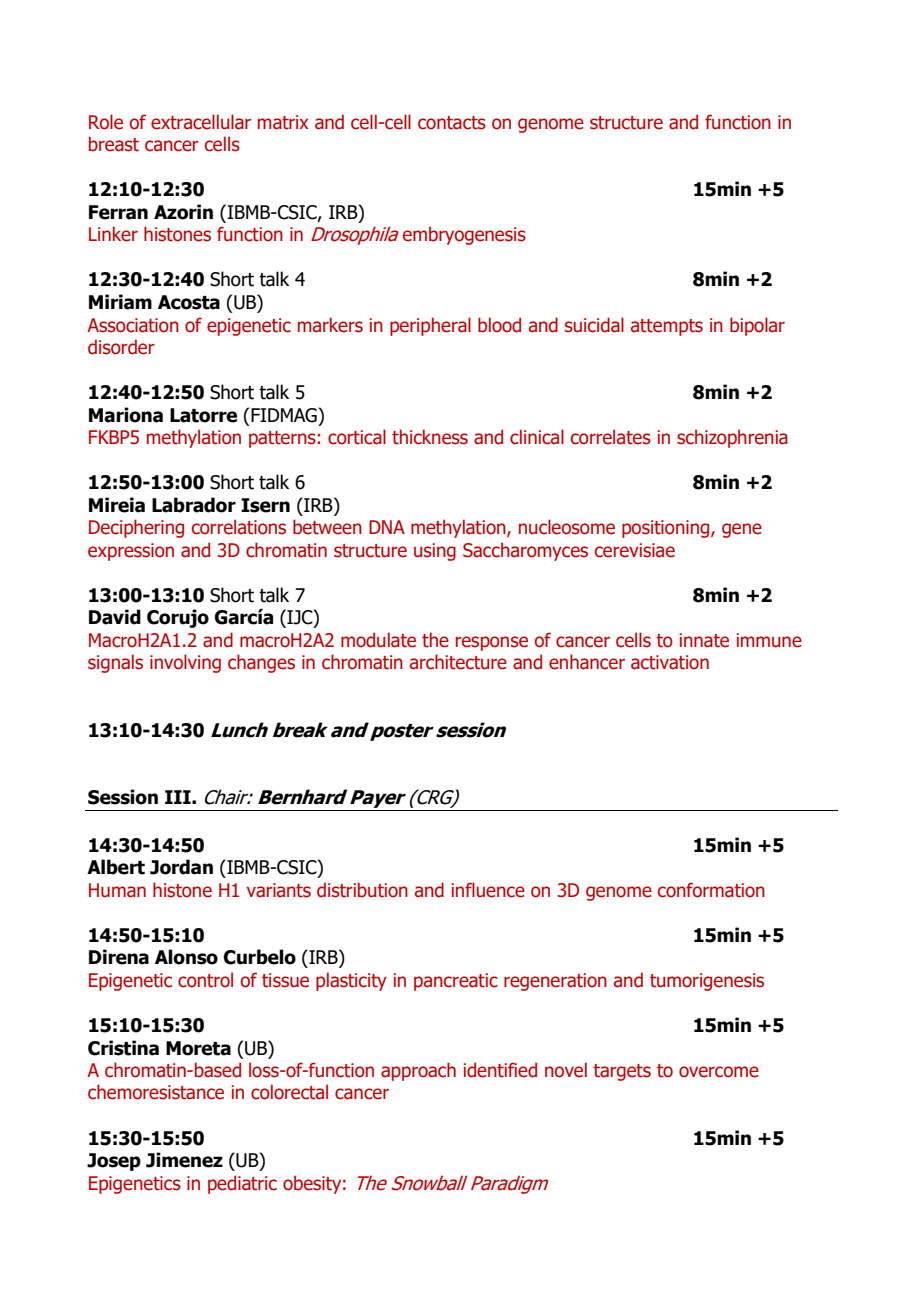  Describe the element at coordinates (458, 662) in the screenshot. I see `architecture` at that location.
